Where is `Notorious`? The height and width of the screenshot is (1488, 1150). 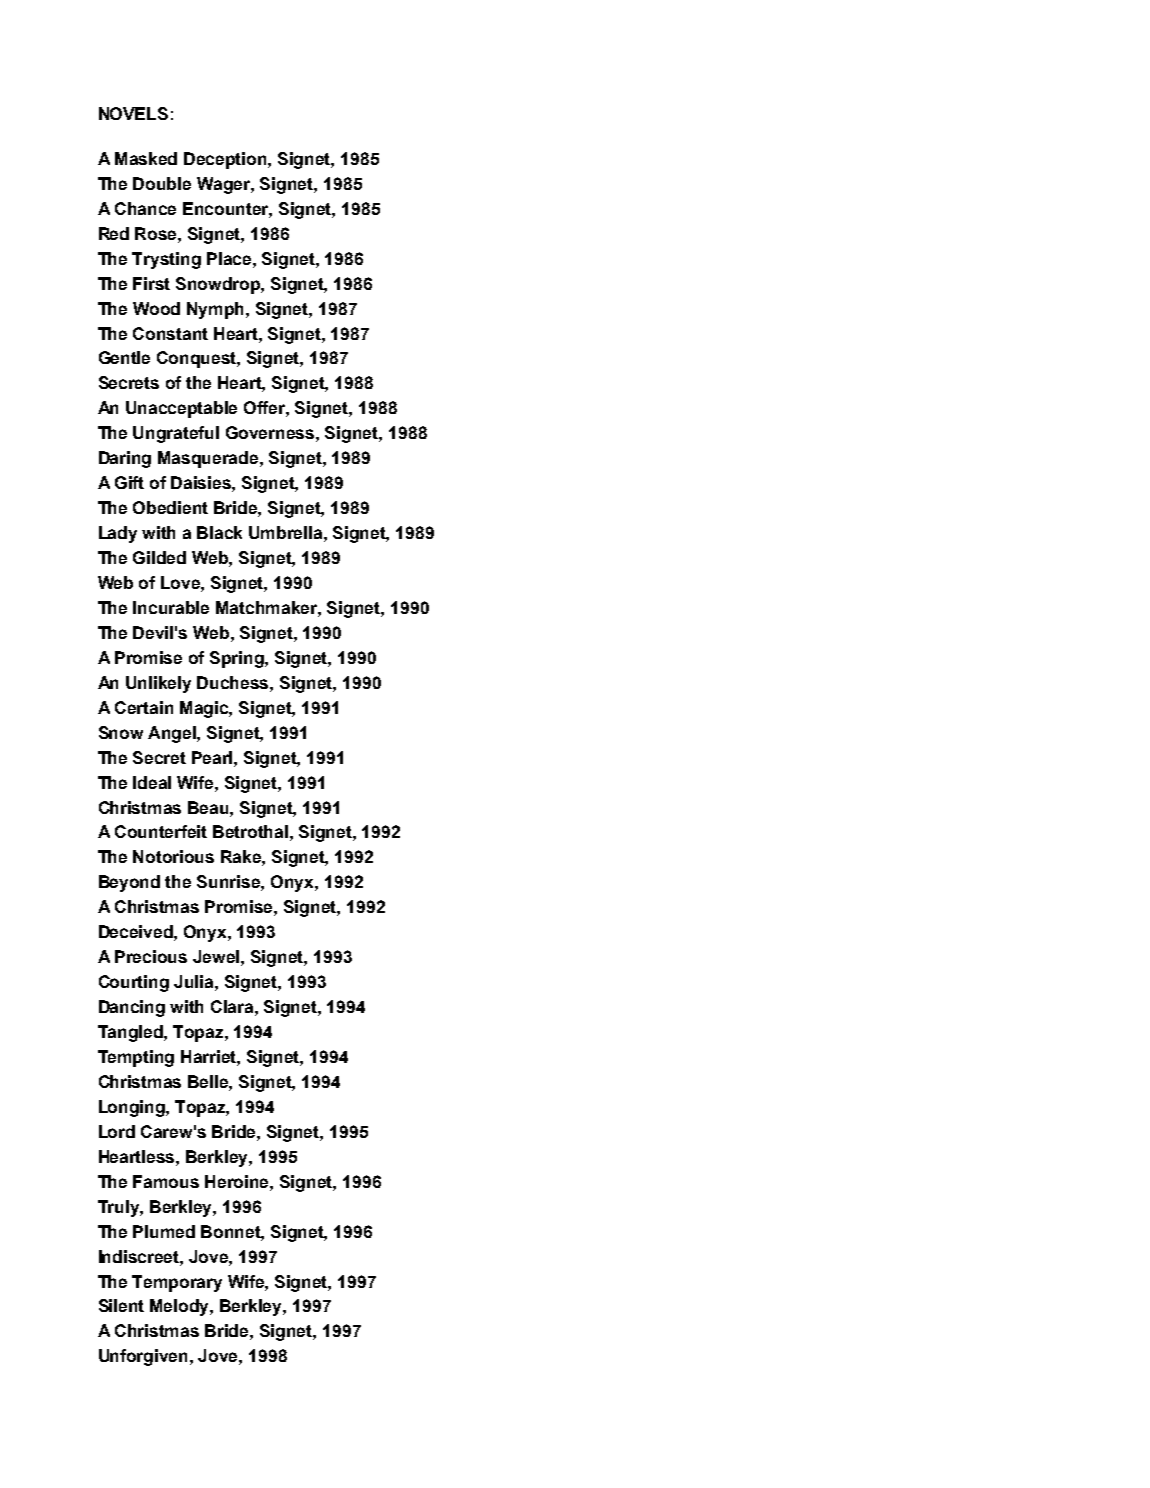 Notorious is located at coordinates (173, 856).
